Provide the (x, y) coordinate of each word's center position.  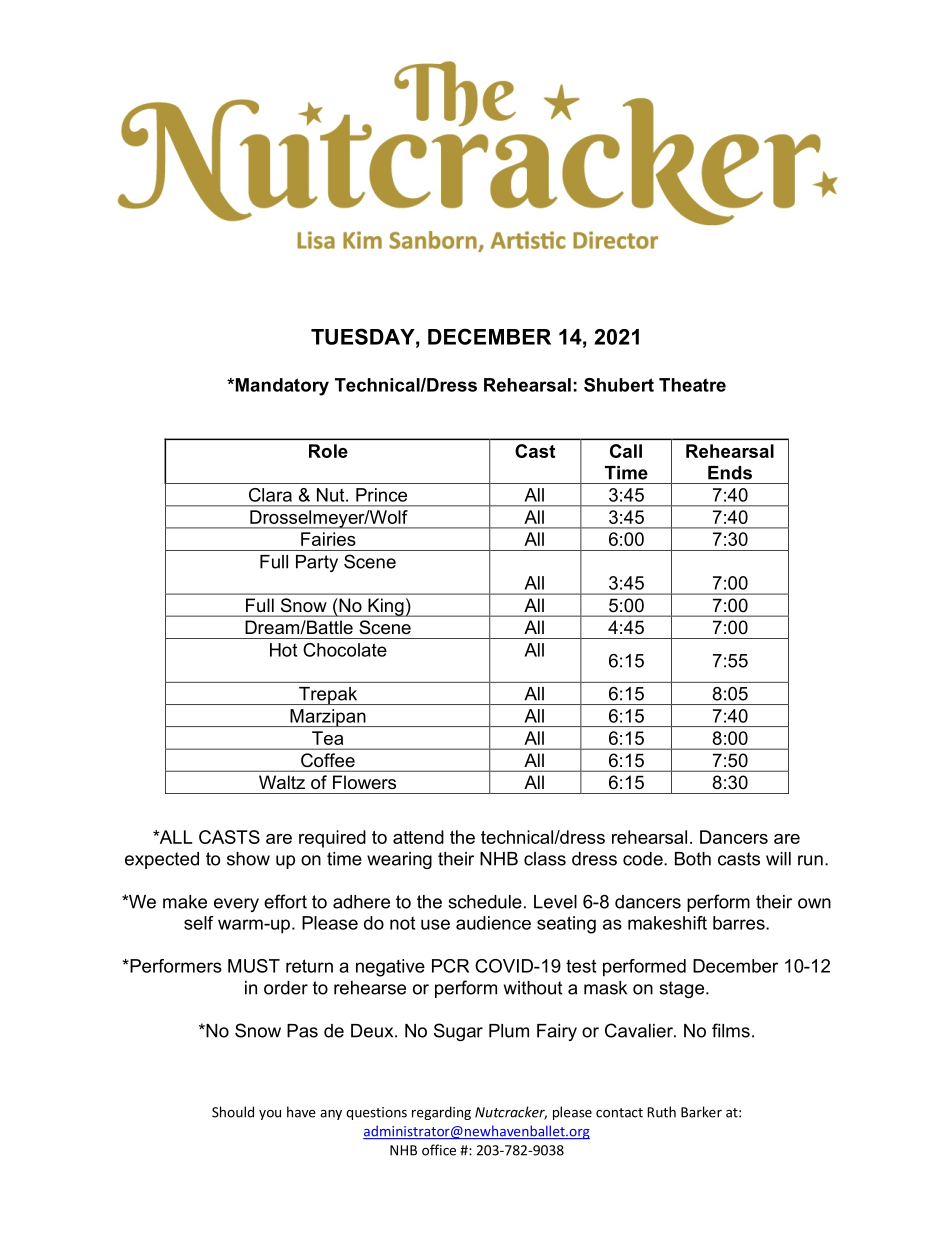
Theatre (692, 385)
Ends (730, 473)
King (386, 607)
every (236, 905)
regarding (441, 1113)
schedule (485, 902)
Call (626, 451)
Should (233, 1112)
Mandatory (281, 387)
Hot (283, 650)
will (778, 859)
